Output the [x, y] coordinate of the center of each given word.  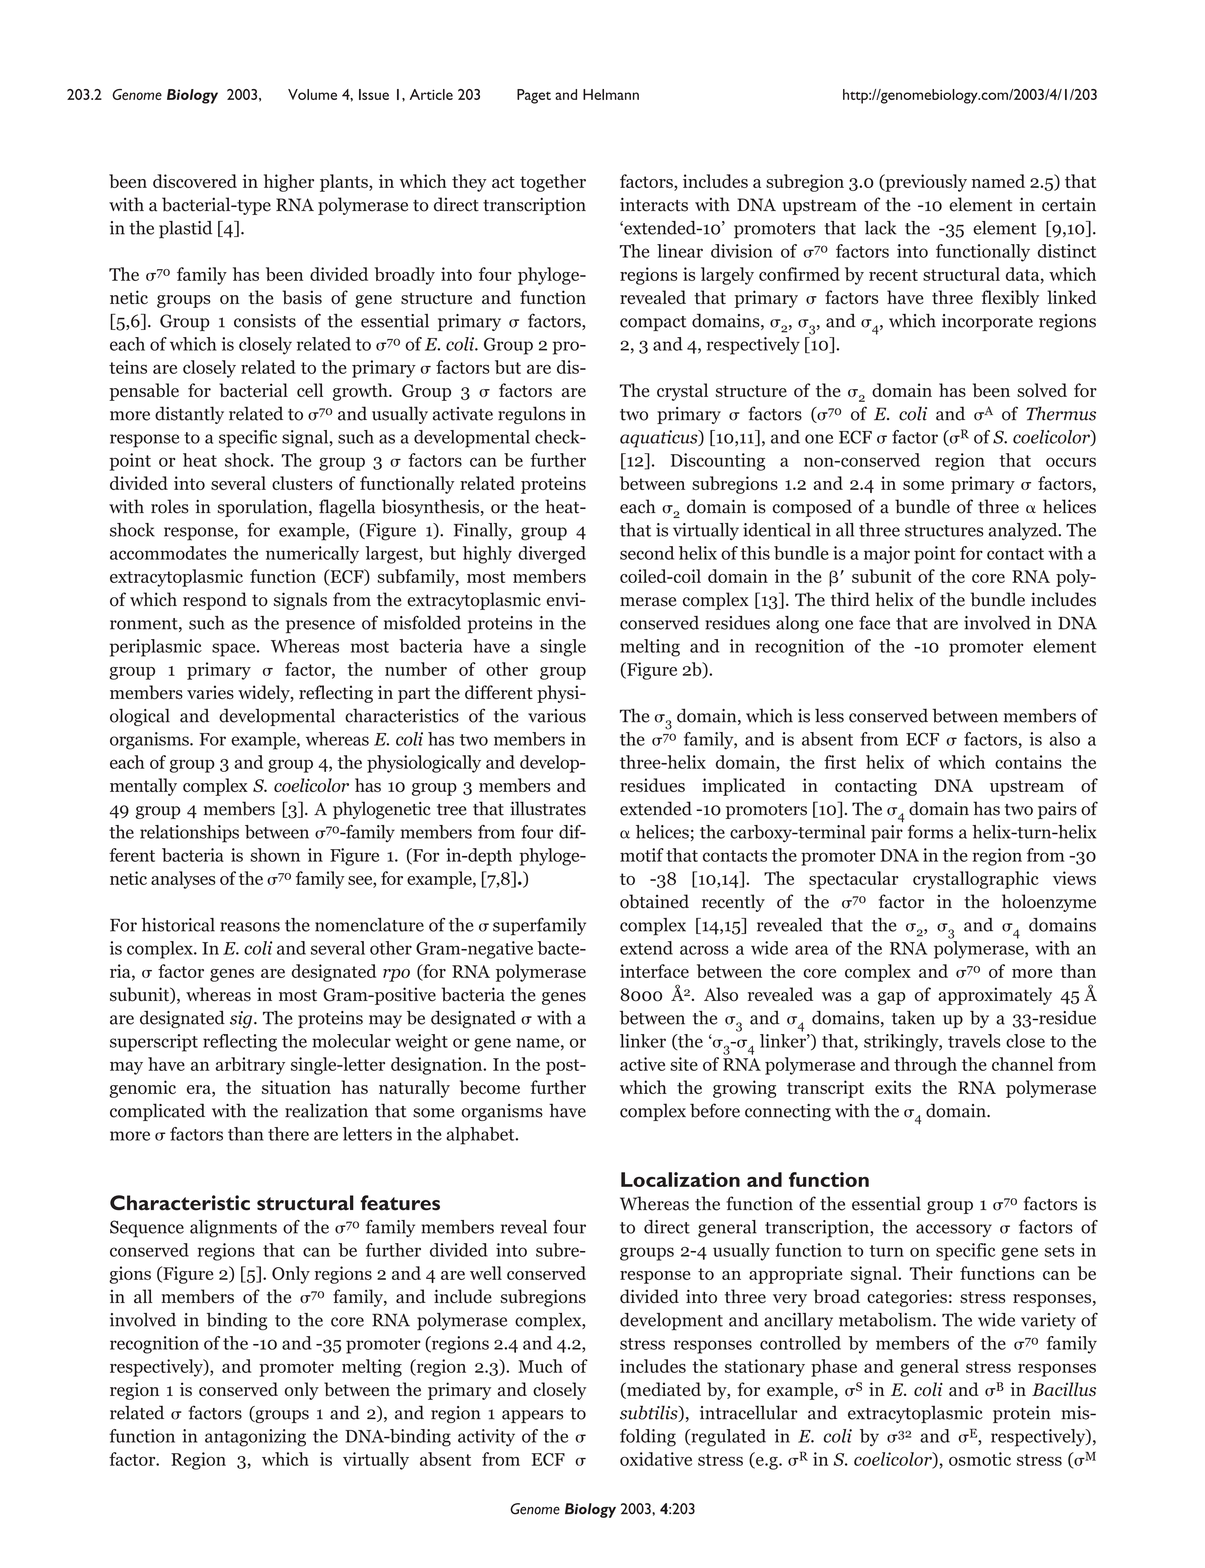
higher [289, 183]
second [647, 553]
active [642, 1064]
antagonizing [255, 1438]
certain [1069, 204]
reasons [250, 927]
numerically [312, 555]
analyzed [1024, 531]
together [553, 183]
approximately [995, 996]
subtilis [650, 1413]
